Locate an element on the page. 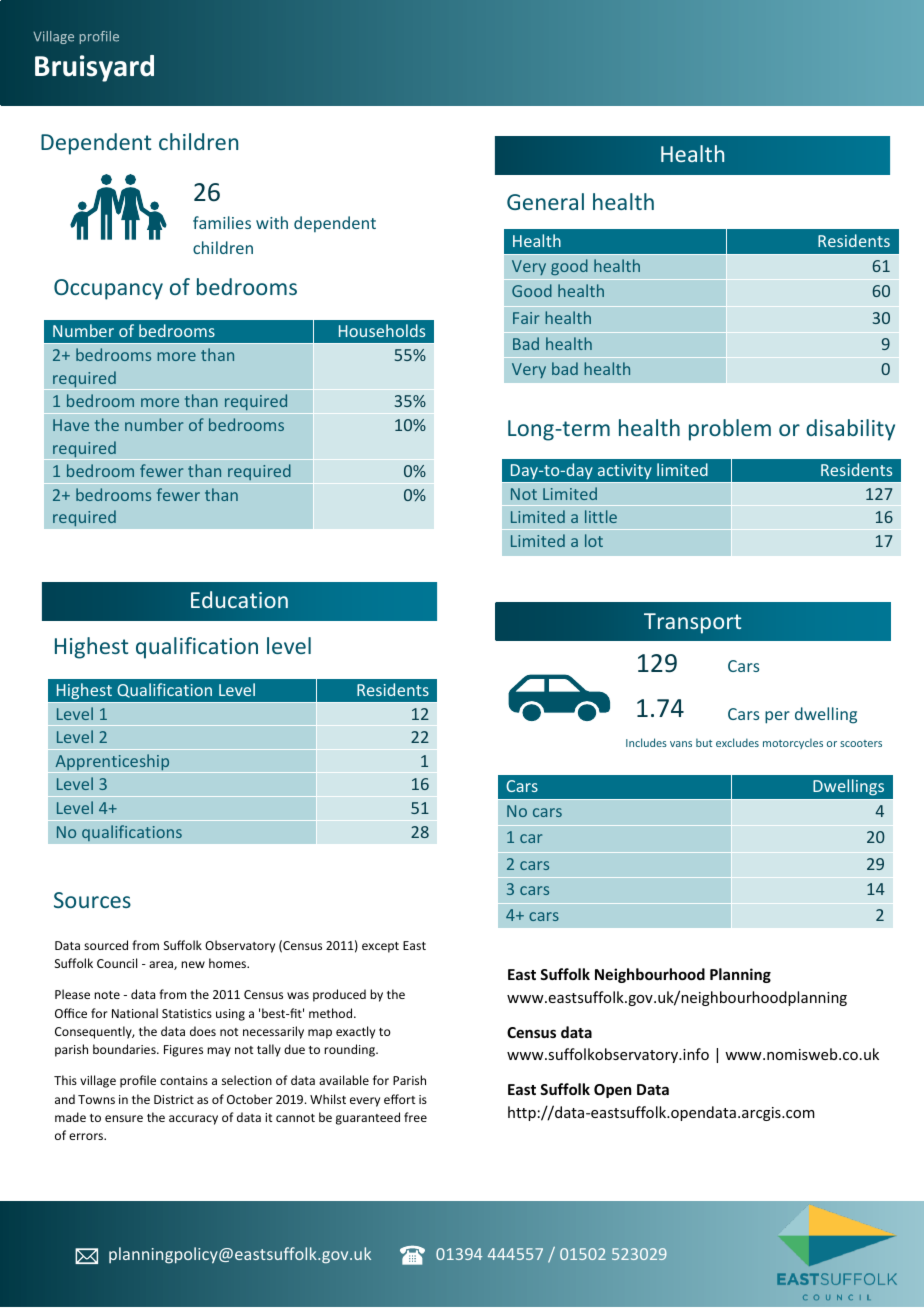  Education is located at coordinates (239, 599).
